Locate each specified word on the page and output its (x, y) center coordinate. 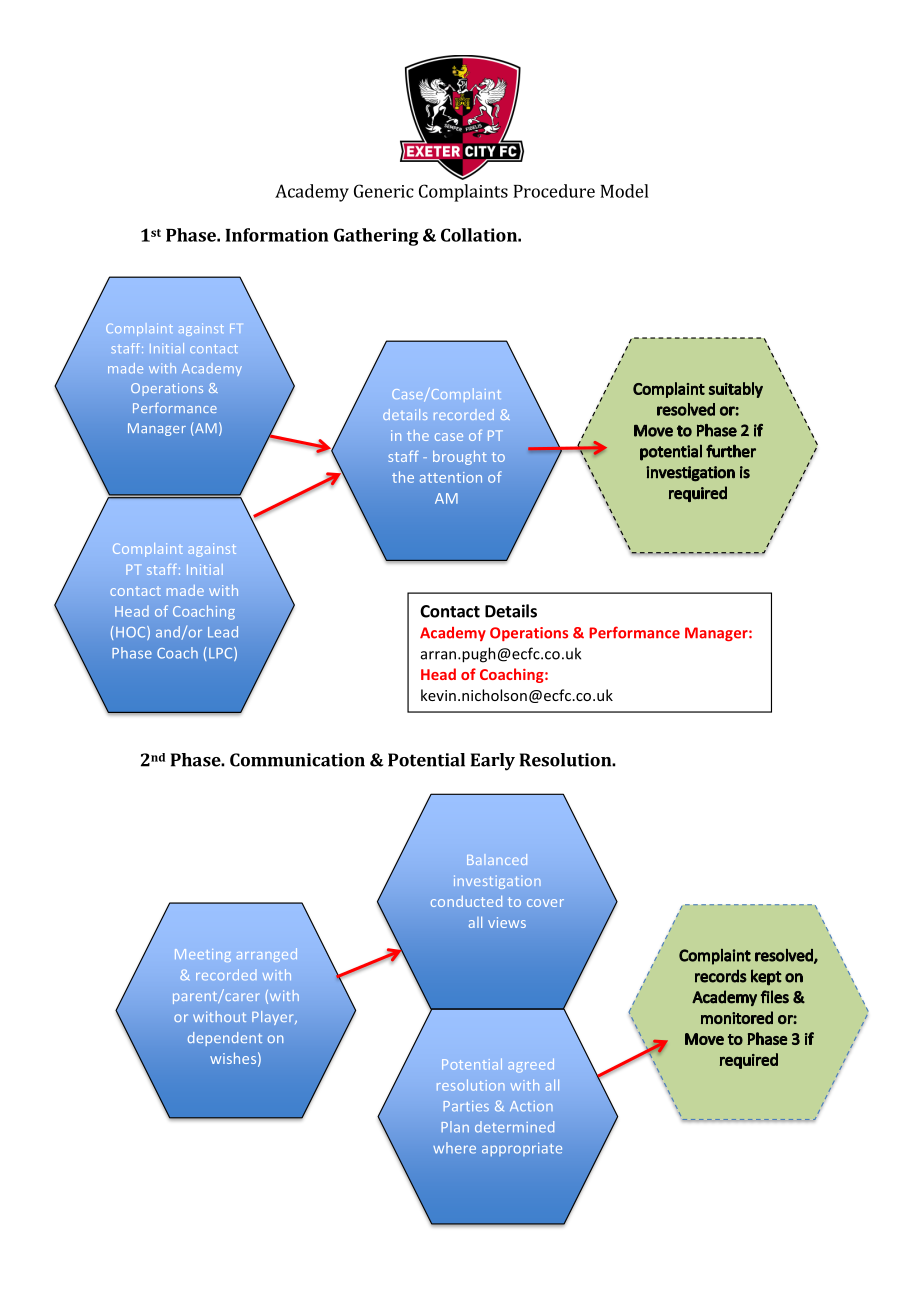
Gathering (376, 237)
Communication (297, 760)
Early (493, 762)
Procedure (554, 191)
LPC (222, 654)
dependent (225, 1039)
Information (277, 235)
